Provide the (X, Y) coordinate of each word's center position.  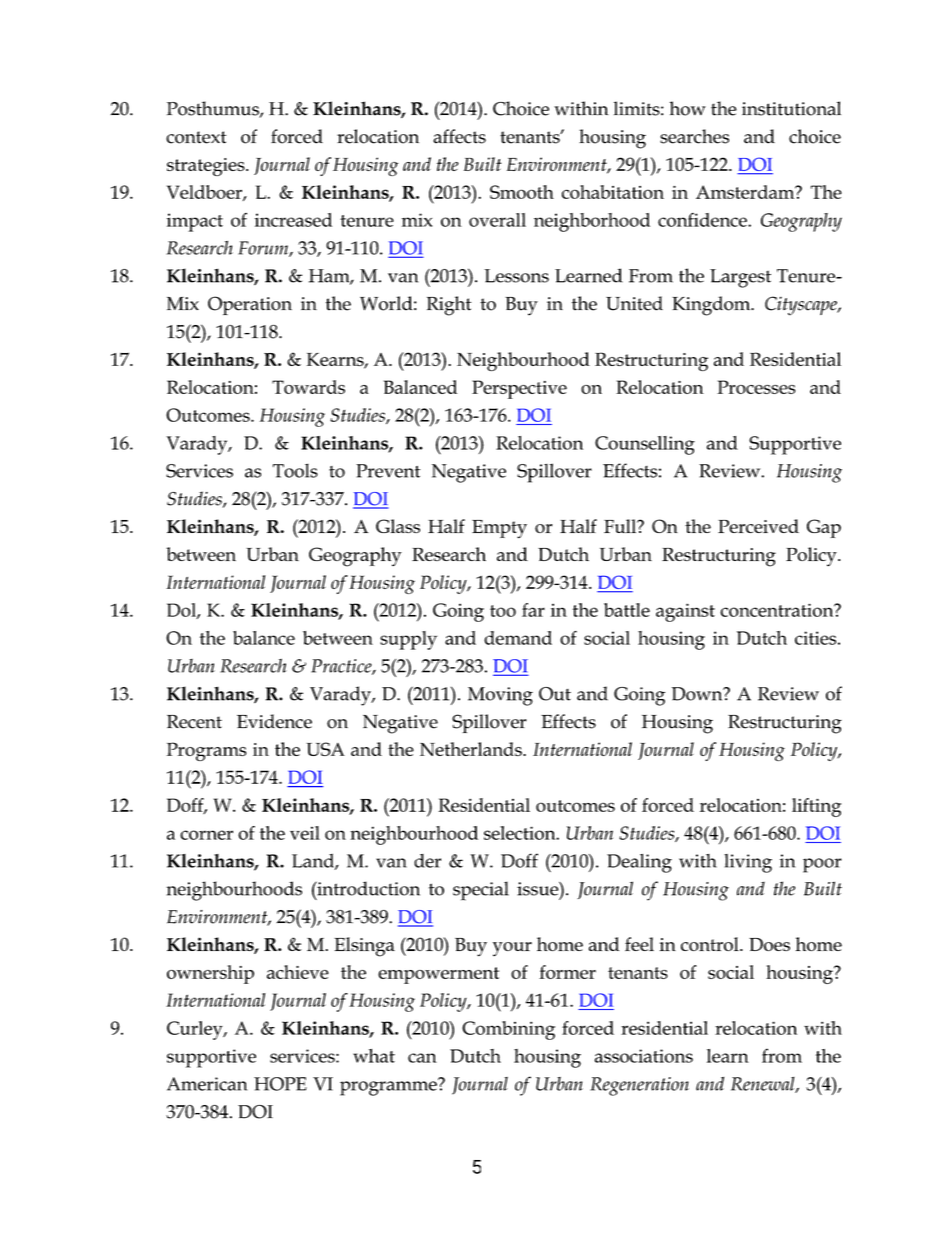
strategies (207, 167)
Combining (508, 1030)
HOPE (280, 1084)
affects (459, 136)
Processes (756, 387)
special (481, 891)
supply (408, 640)
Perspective (519, 389)
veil (305, 833)
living (748, 863)
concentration (778, 610)
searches (694, 136)
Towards (308, 387)
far (533, 610)
